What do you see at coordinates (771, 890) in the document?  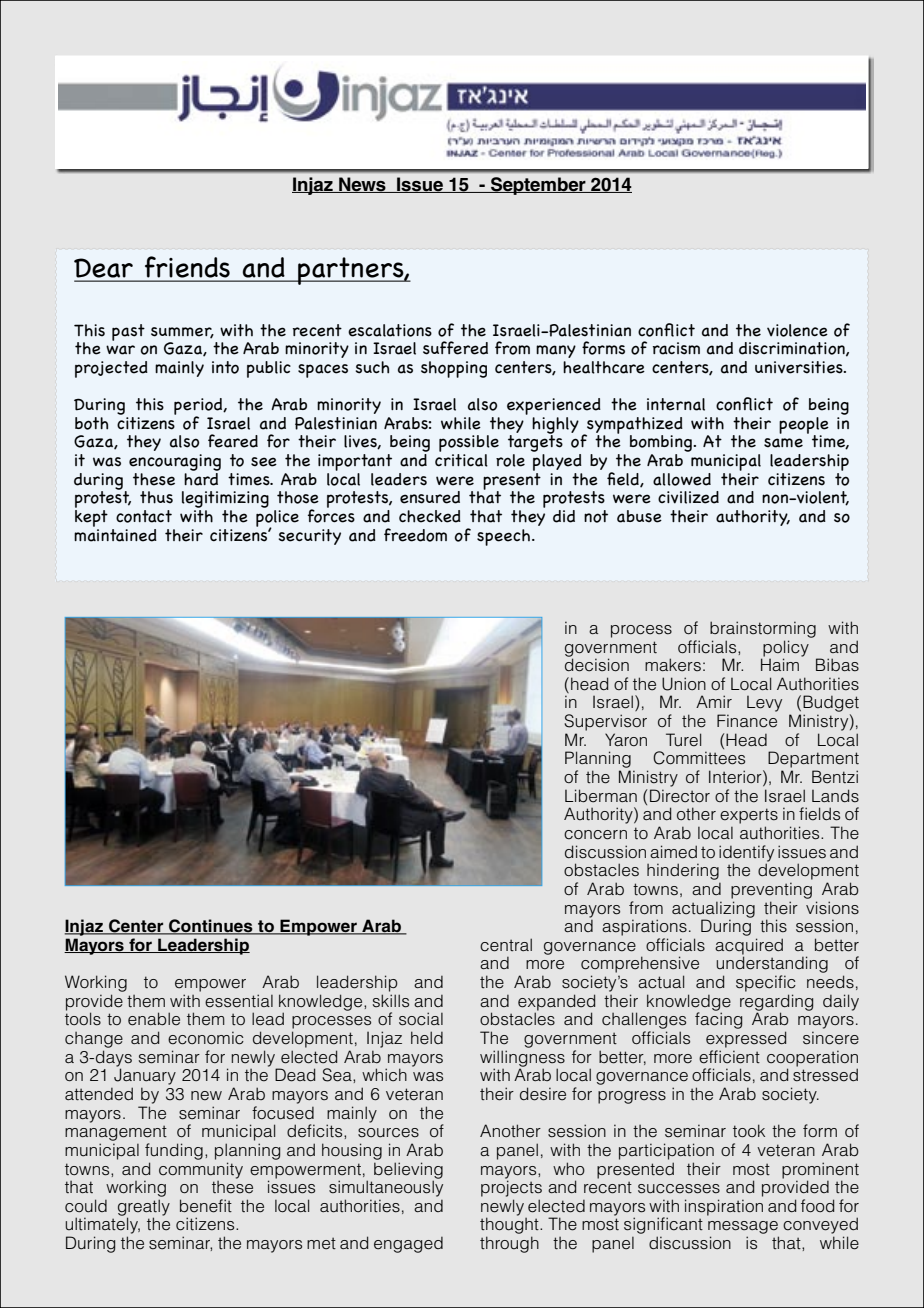 I see `preventing` at bounding box center [771, 890].
